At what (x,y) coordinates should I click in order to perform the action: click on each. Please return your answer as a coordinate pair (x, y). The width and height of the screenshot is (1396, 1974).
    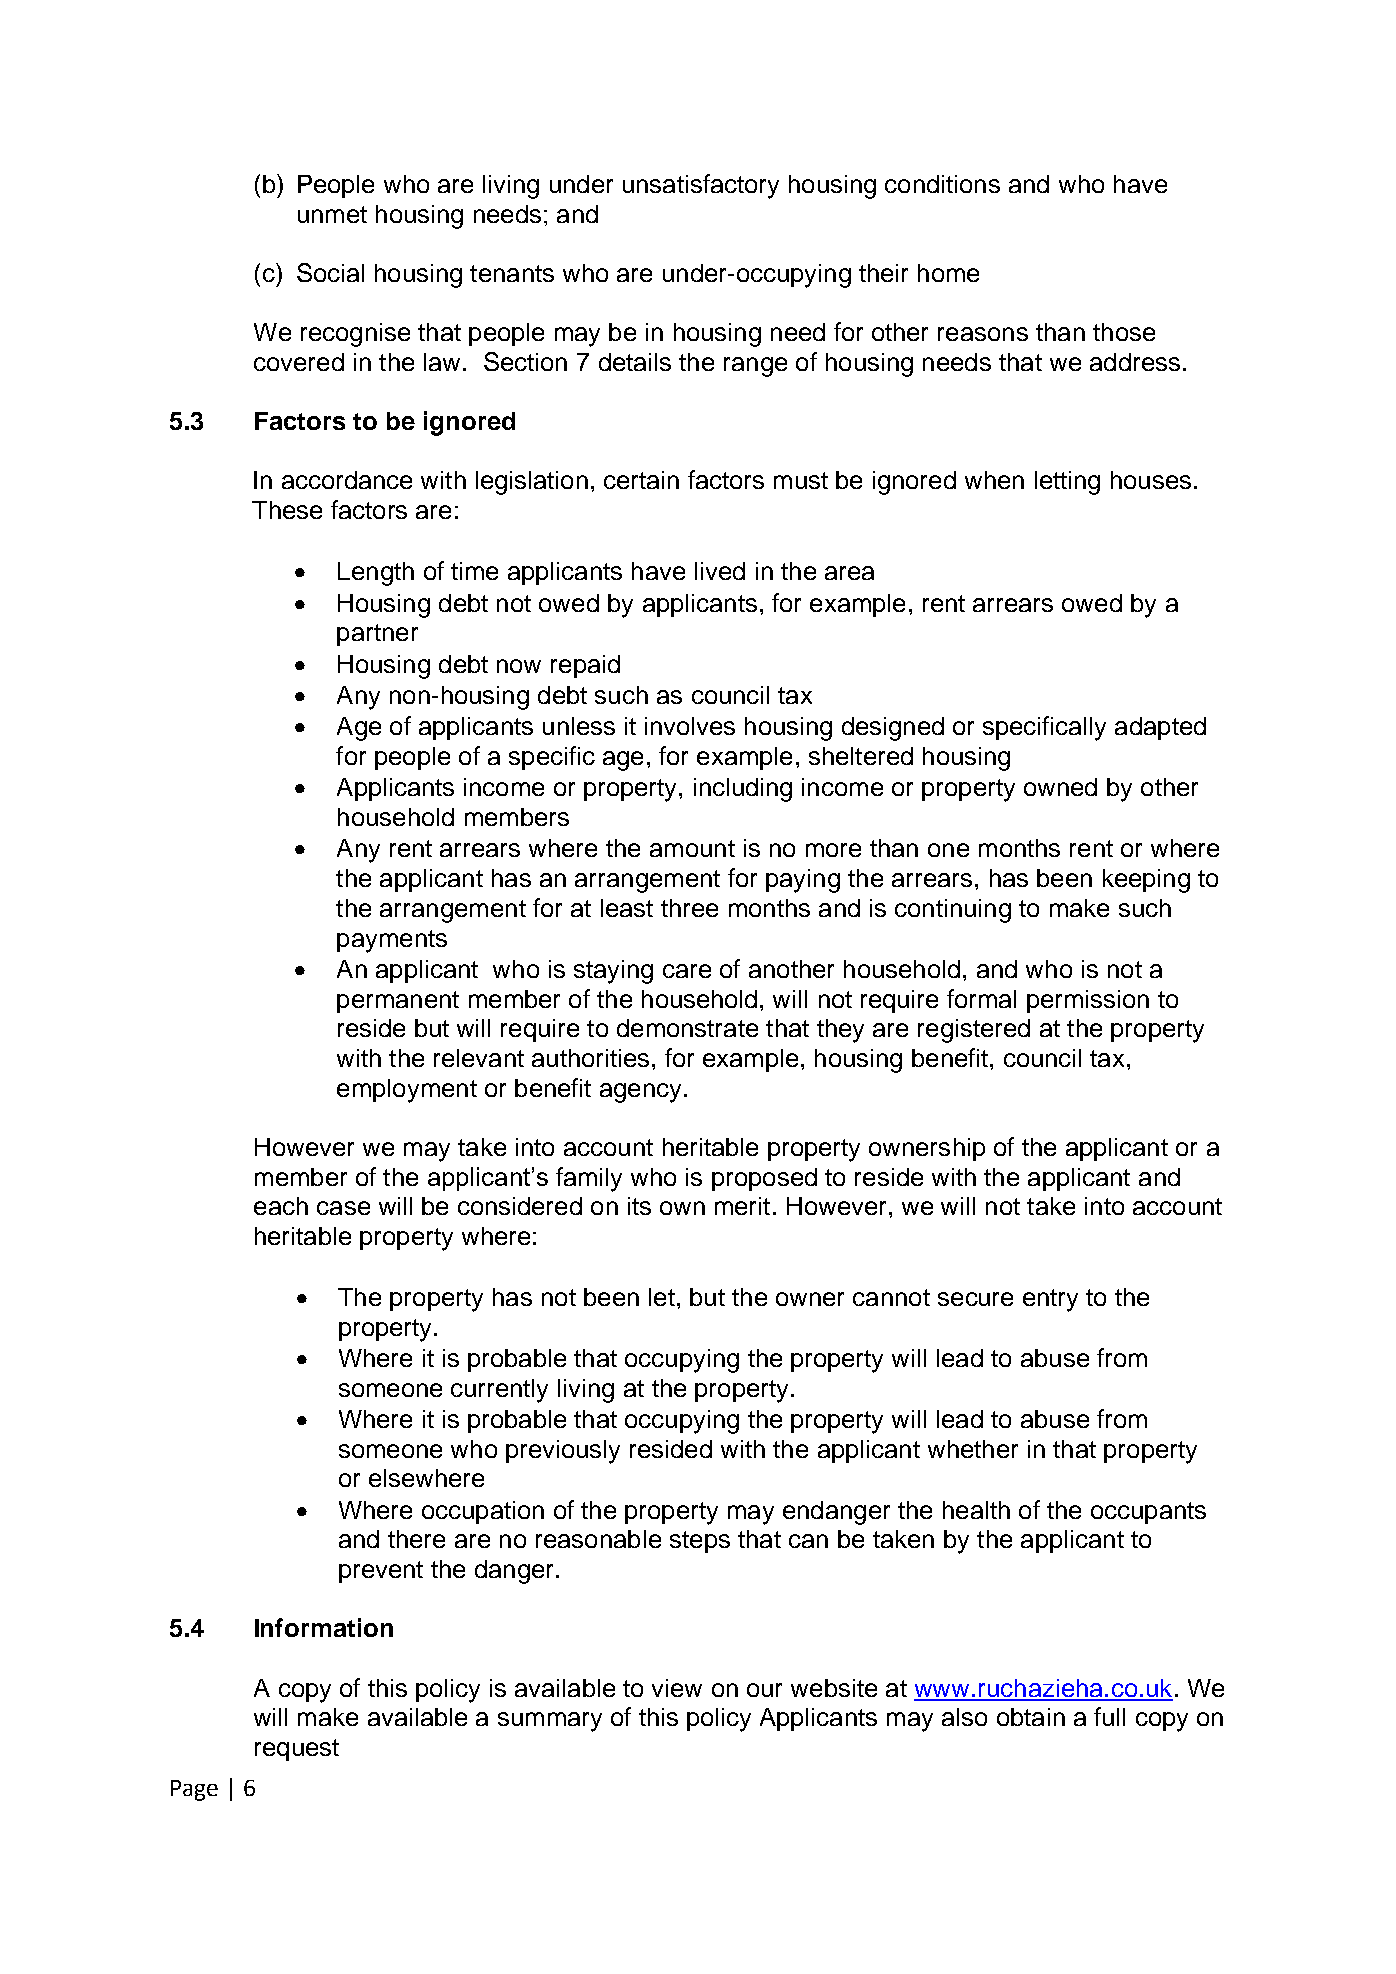
    Looking at the image, I should click on (281, 1206).
